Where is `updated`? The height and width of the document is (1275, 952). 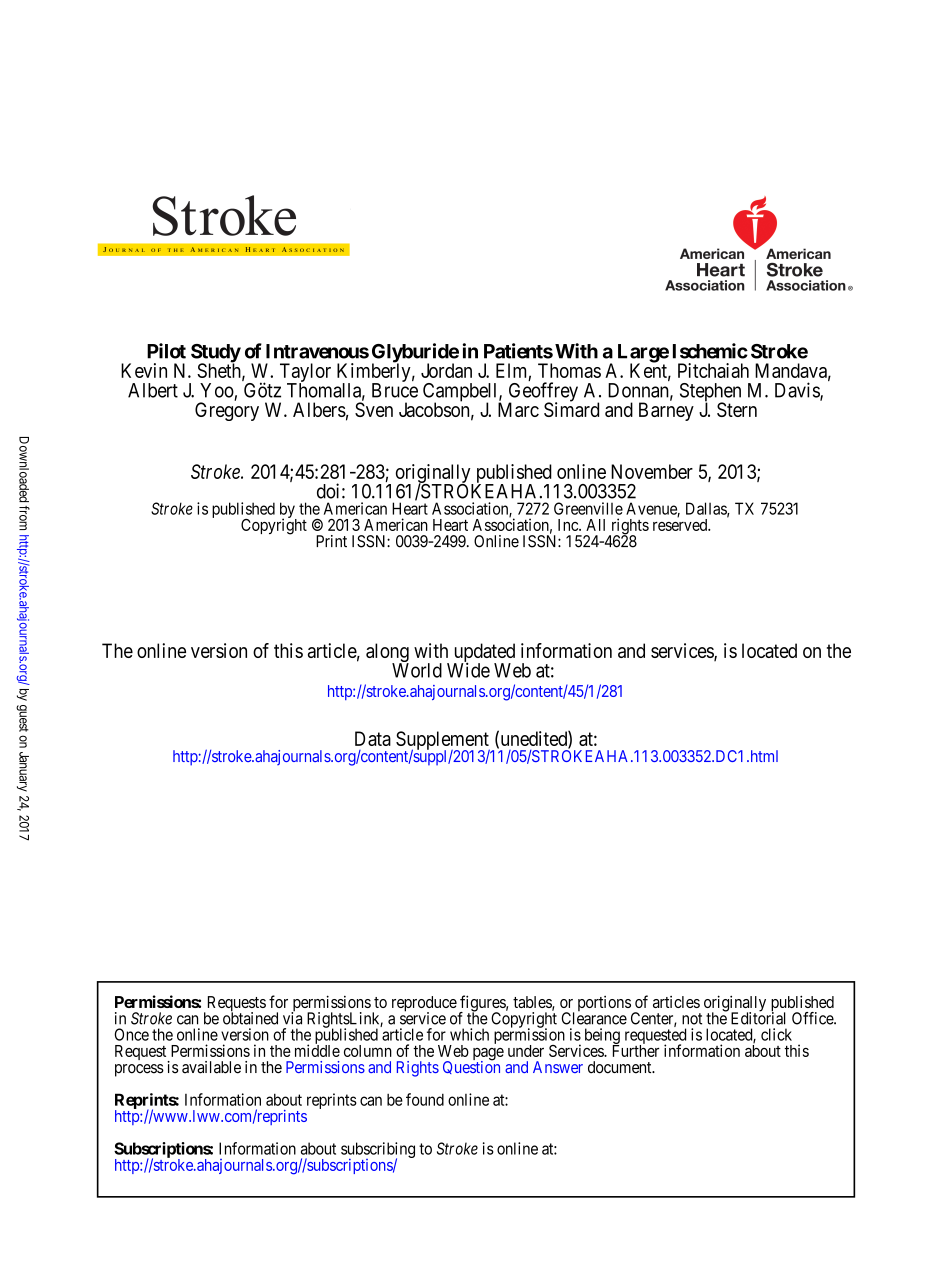 updated is located at coordinates (484, 654).
